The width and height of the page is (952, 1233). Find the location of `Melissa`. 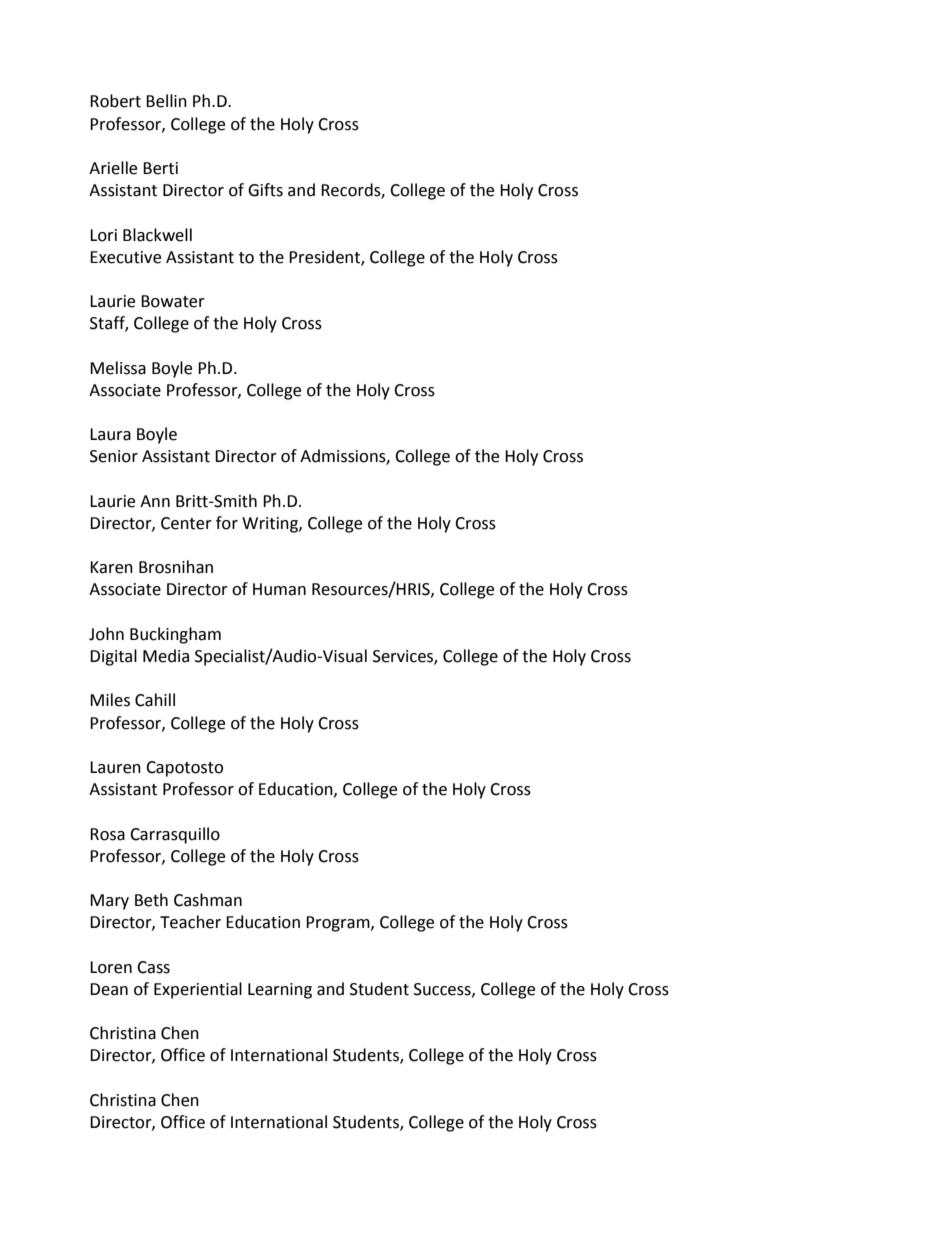

Melissa is located at coordinates (118, 368).
